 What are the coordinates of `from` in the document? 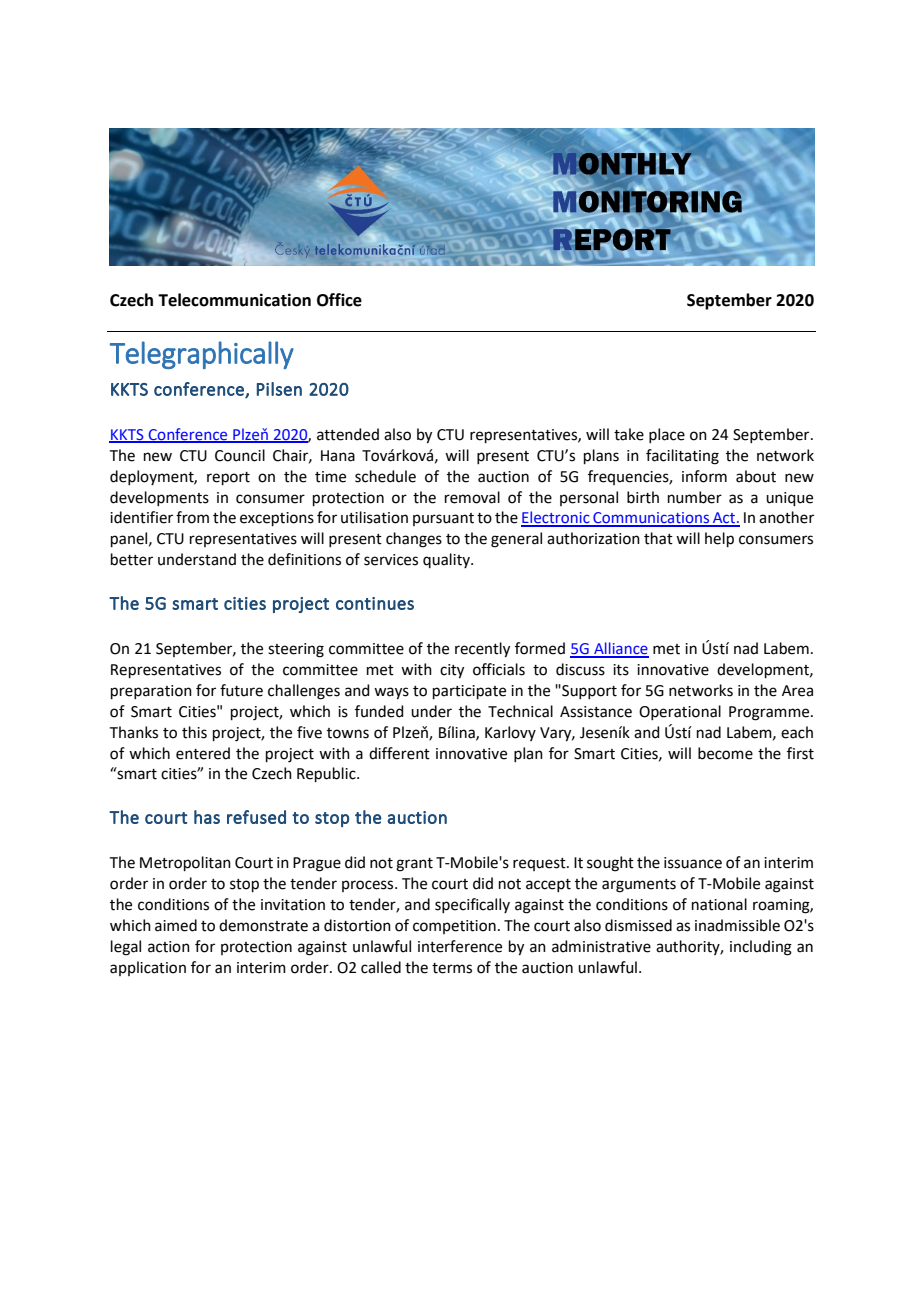 It's located at (192, 517).
